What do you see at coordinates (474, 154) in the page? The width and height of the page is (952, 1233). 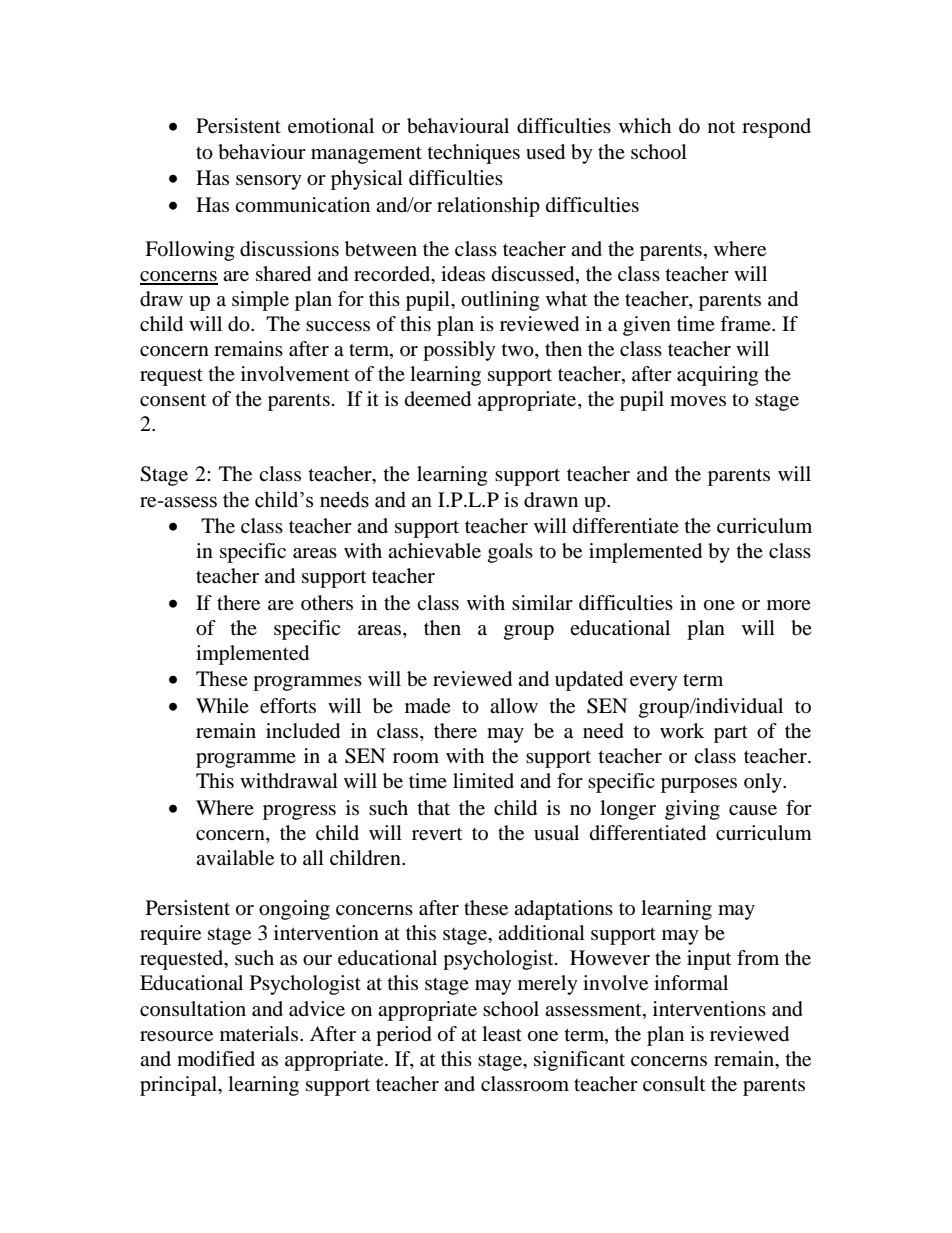 I see `techniques` at bounding box center [474, 154].
